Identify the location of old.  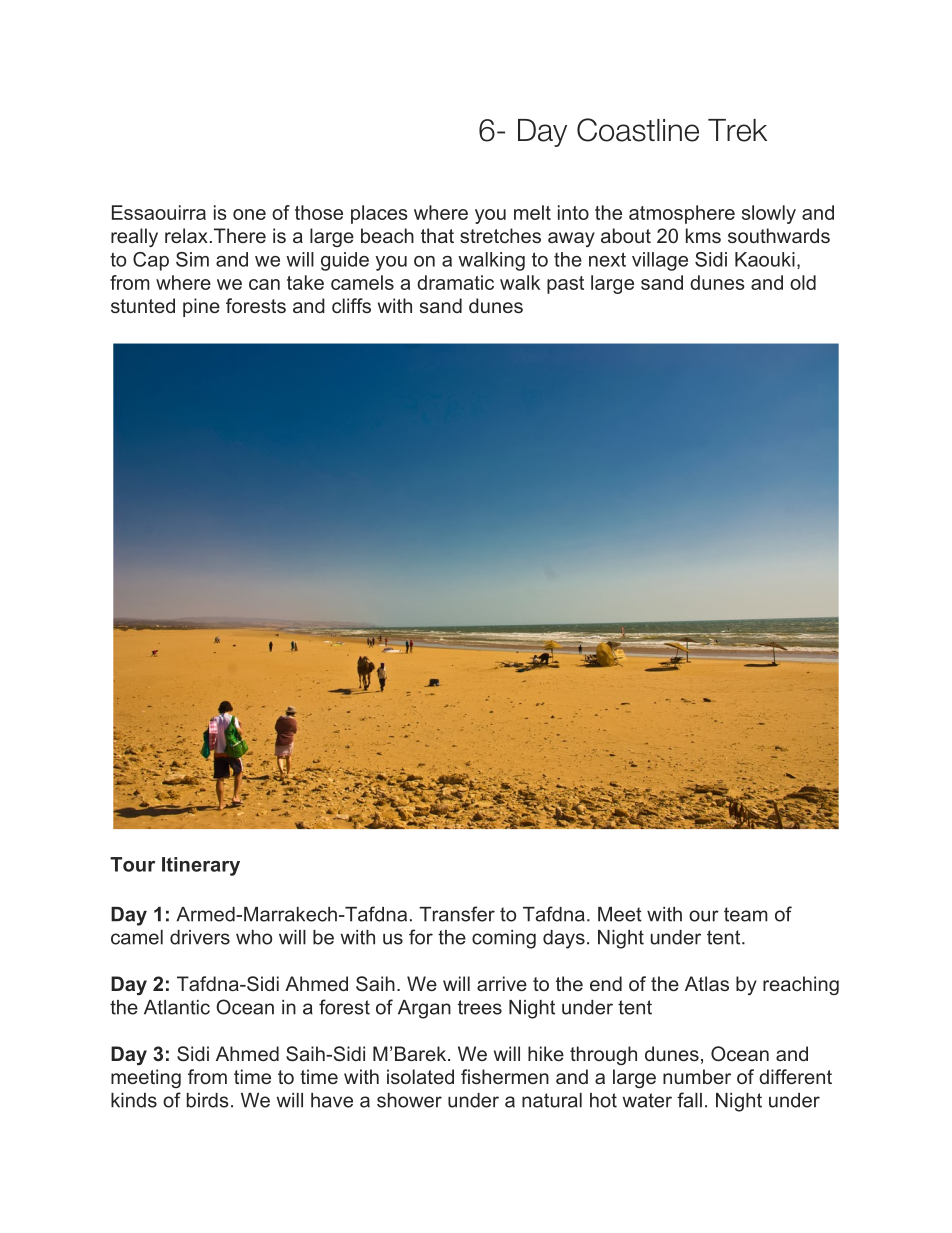
(803, 282).
